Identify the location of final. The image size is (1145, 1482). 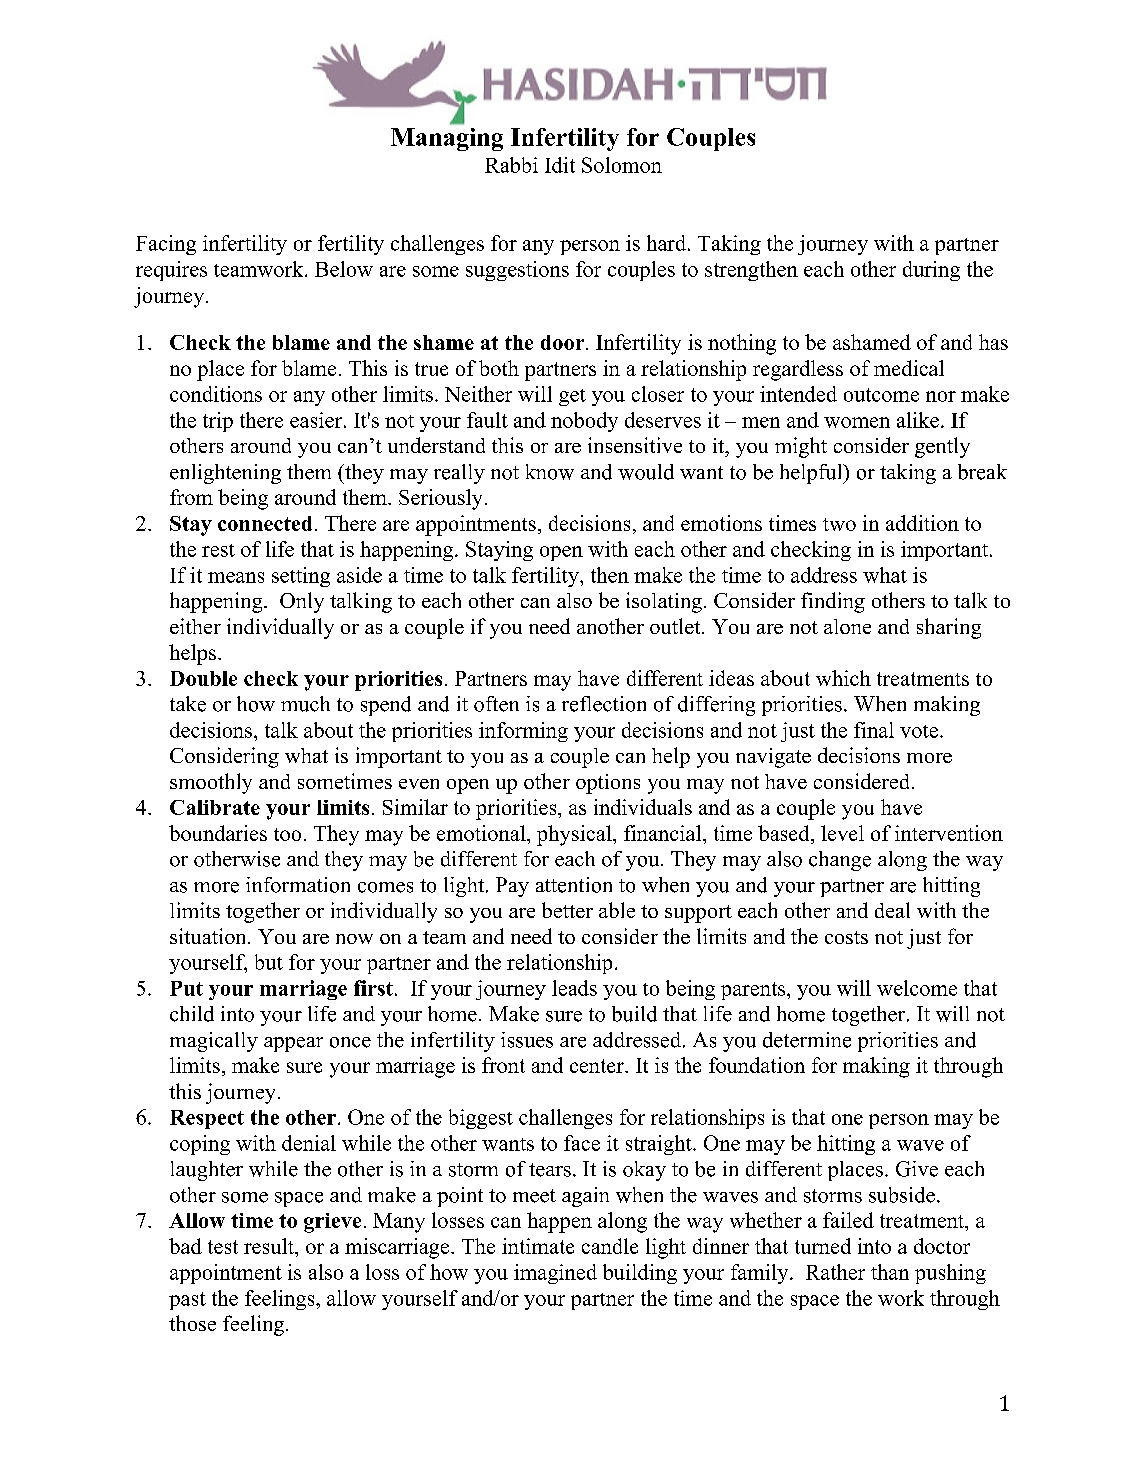
(874, 730).
